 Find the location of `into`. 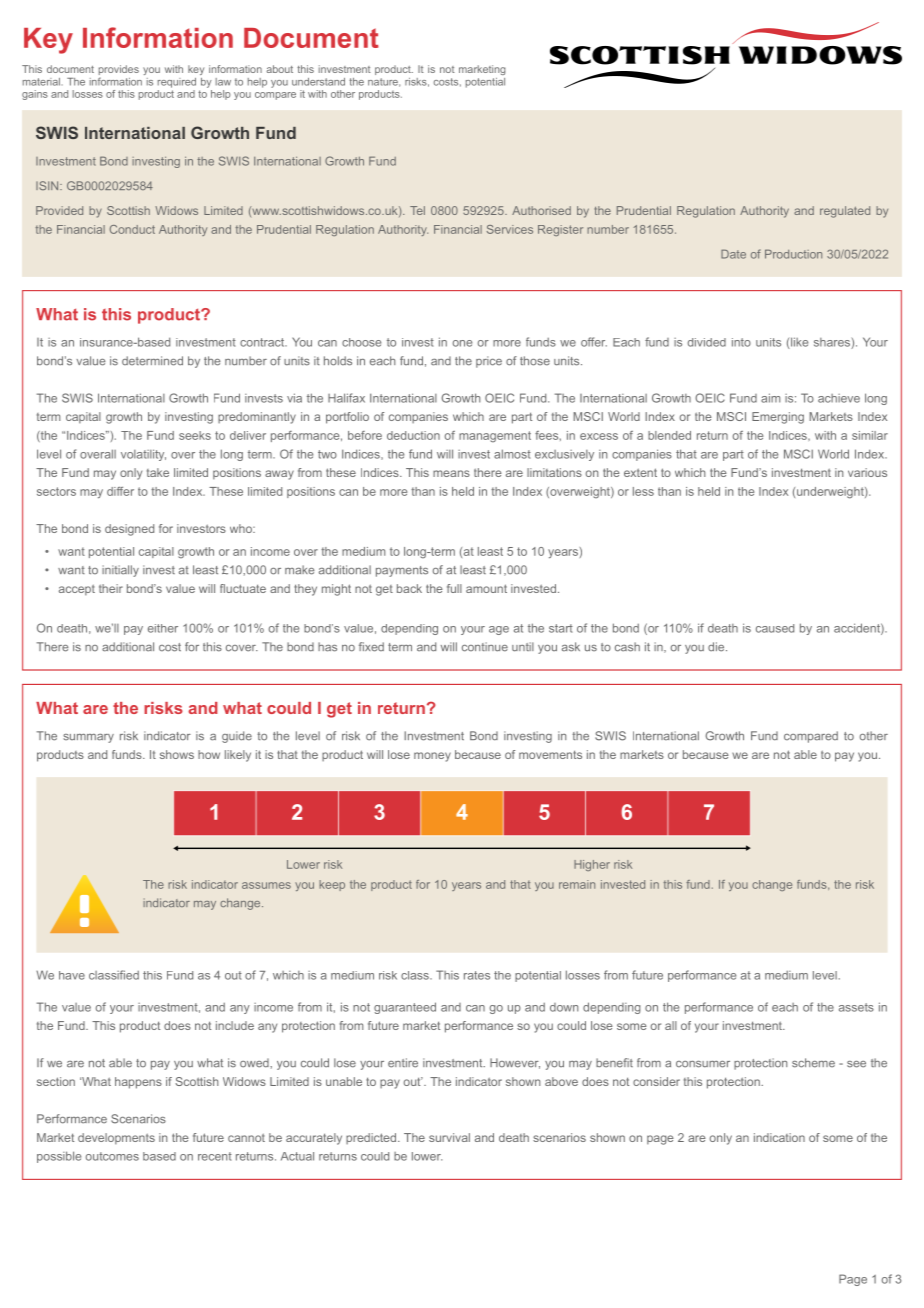

into is located at coordinates (741, 342).
